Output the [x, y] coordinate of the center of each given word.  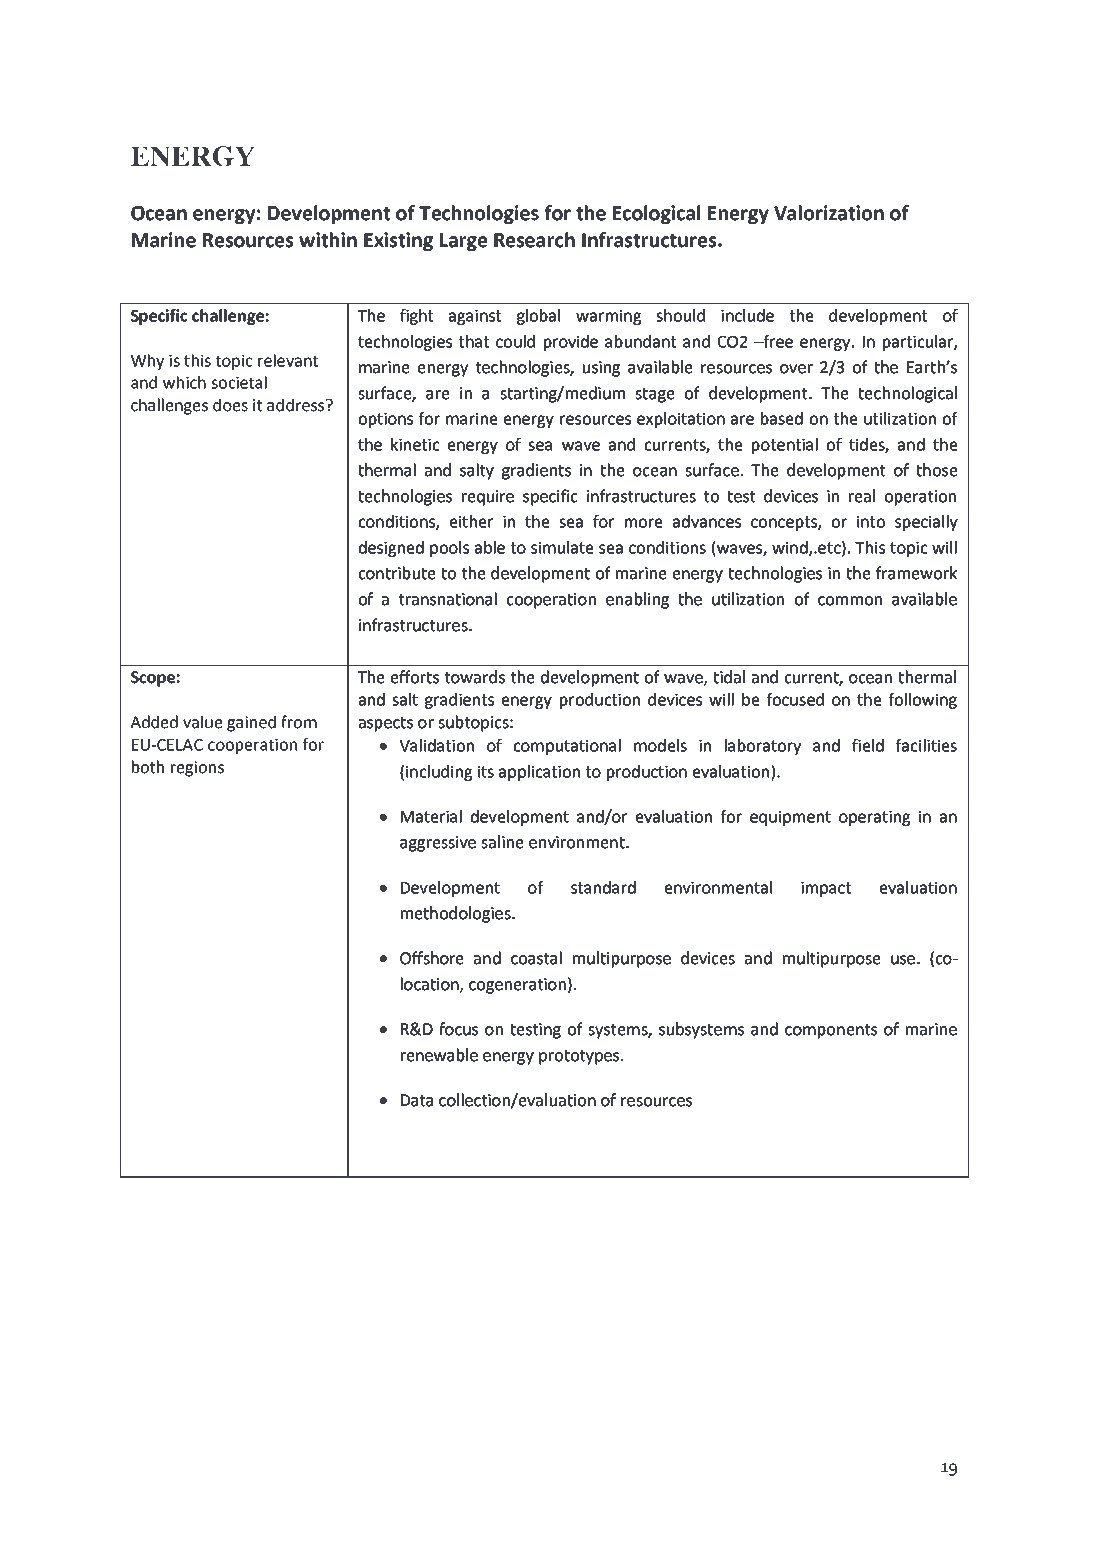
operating [874, 818]
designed [391, 549]
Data [417, 1100]
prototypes [580, 1057]
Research [534, 240]
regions [197, 769]
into [871, 522]
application [539, 773]
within [328, 240]
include [747, 315]
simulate [562, 547]
